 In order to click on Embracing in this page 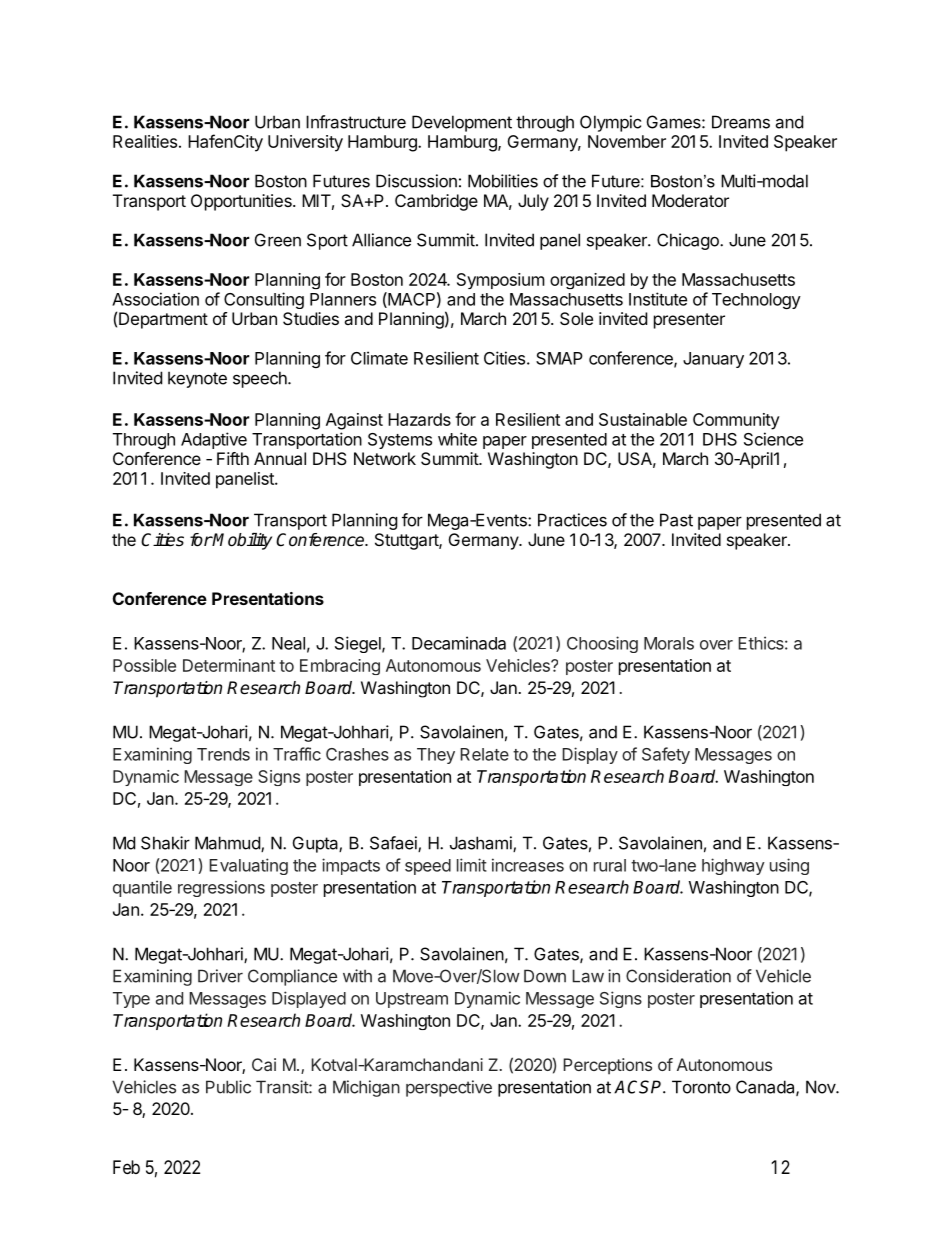, I will do `click(340, 667)`.
